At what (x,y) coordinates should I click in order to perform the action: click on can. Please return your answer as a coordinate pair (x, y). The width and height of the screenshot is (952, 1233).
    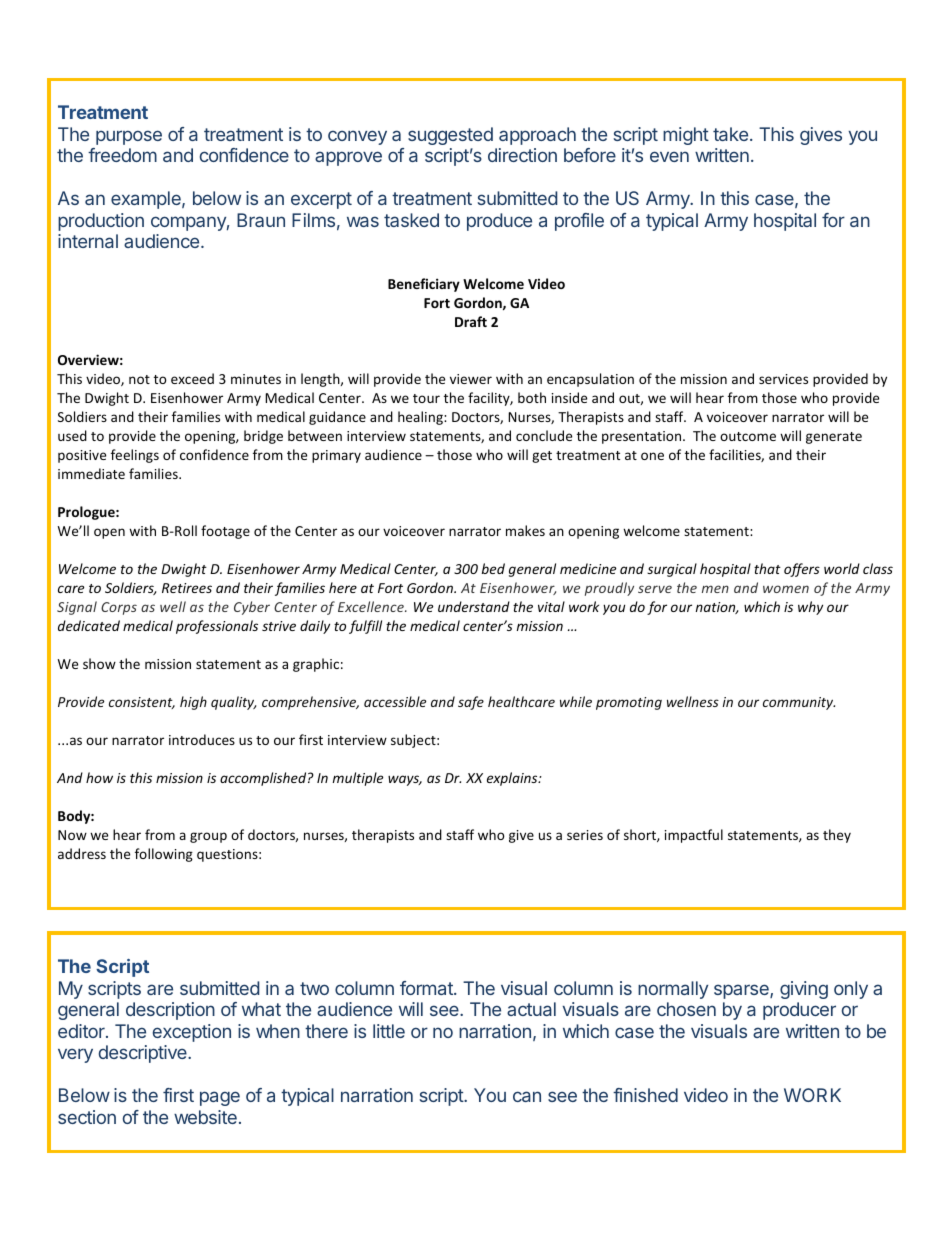
    Looking at the image, I should click on (527, 1096).
